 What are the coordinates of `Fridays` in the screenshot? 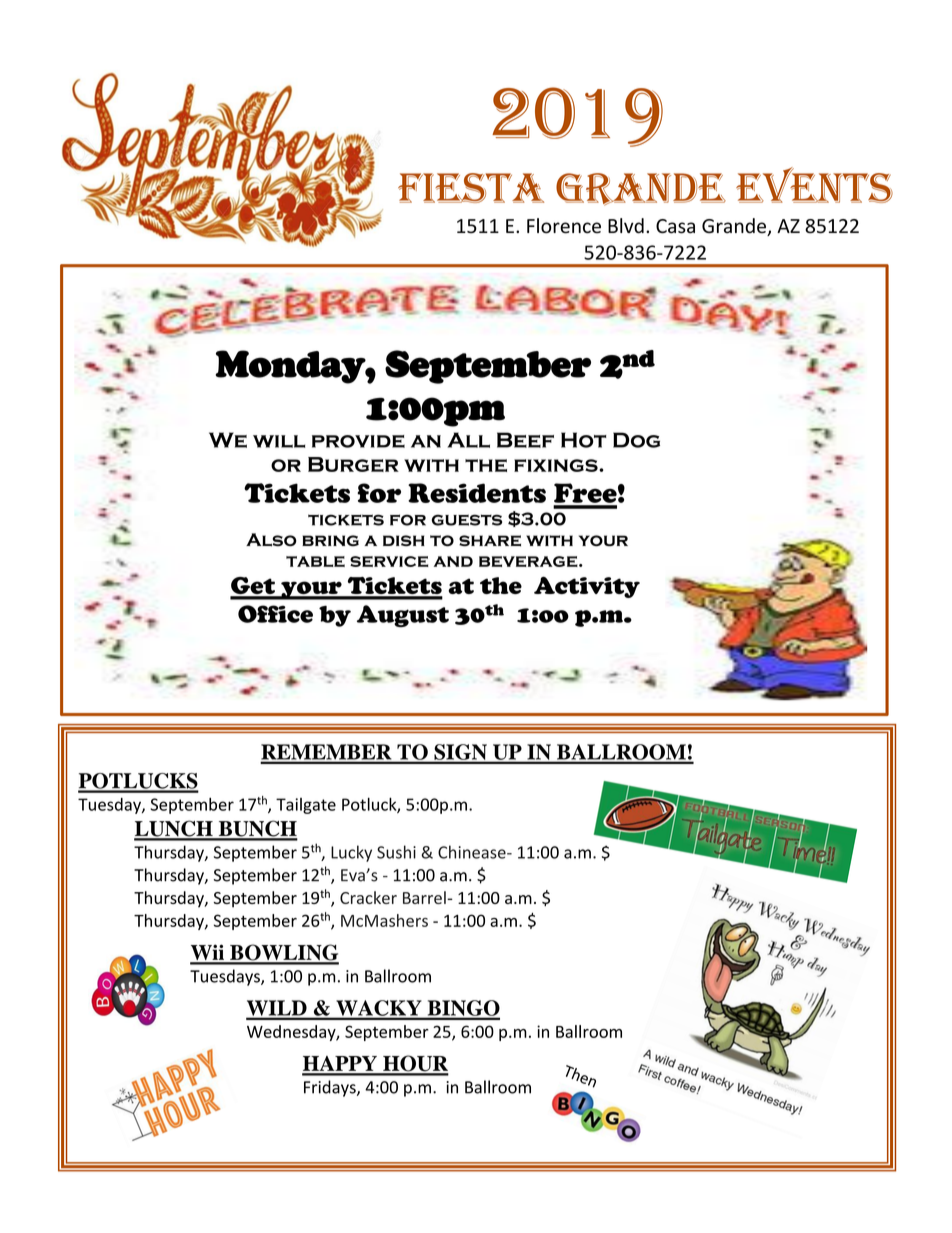 It's located at (331, 1088).
